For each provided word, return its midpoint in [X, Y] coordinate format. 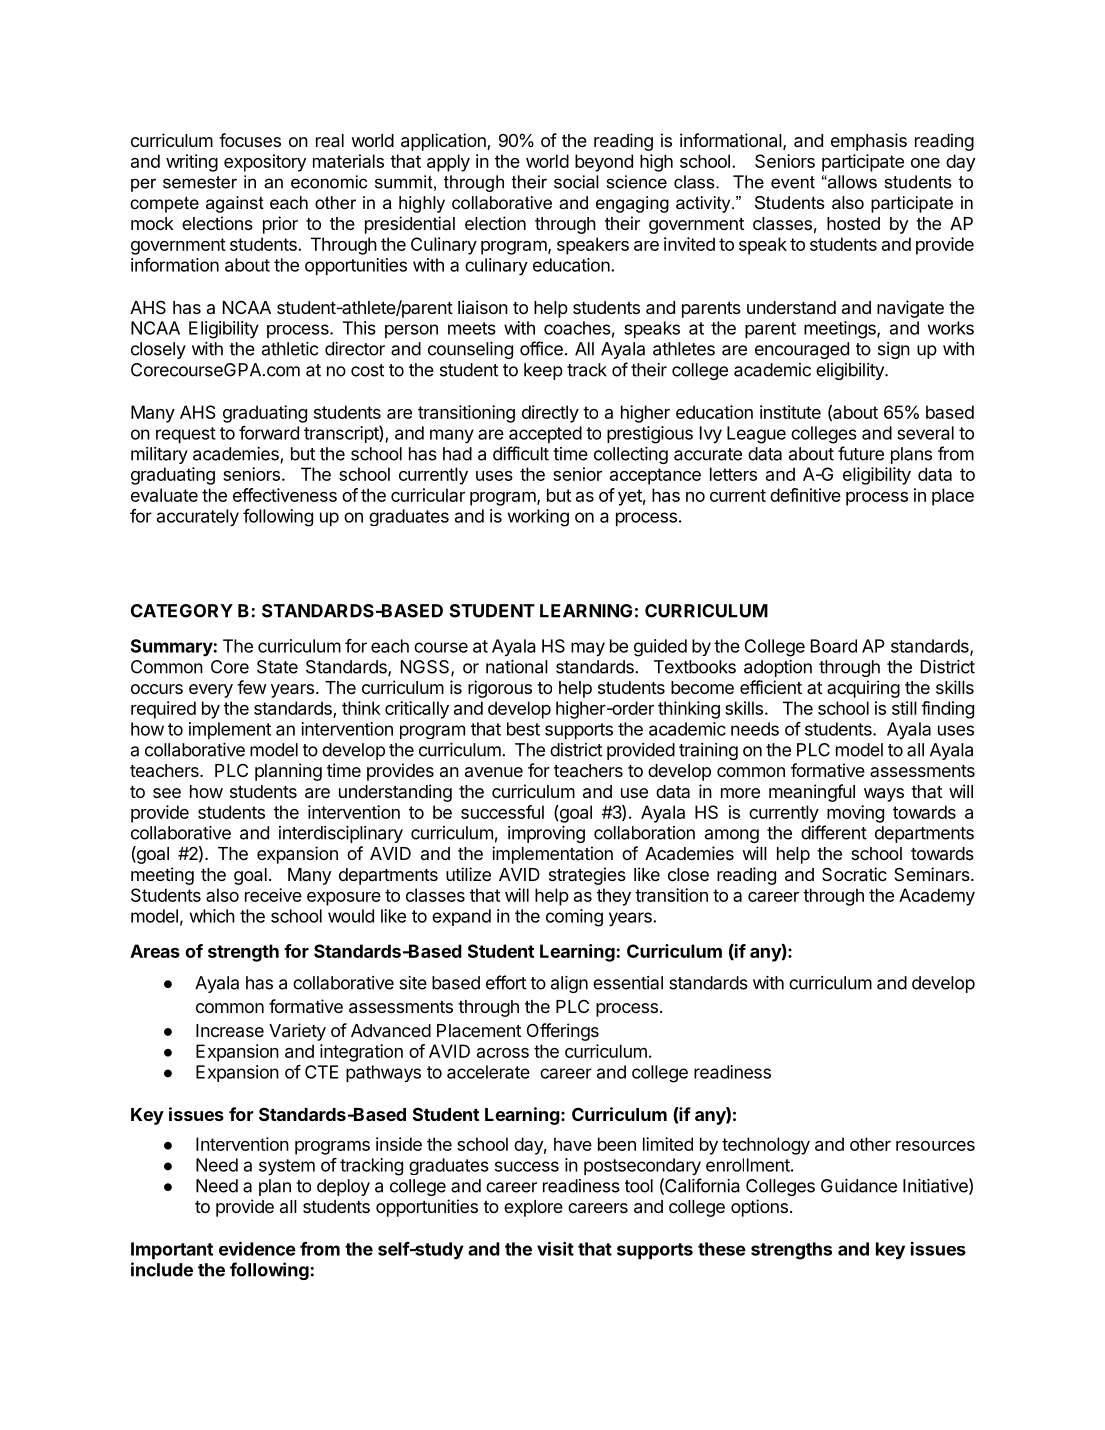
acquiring [863, 689]
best [523, 729]
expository [265, 163]
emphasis [869, 142]
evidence [257, 1248]
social [576, 182]
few [251, 687]
